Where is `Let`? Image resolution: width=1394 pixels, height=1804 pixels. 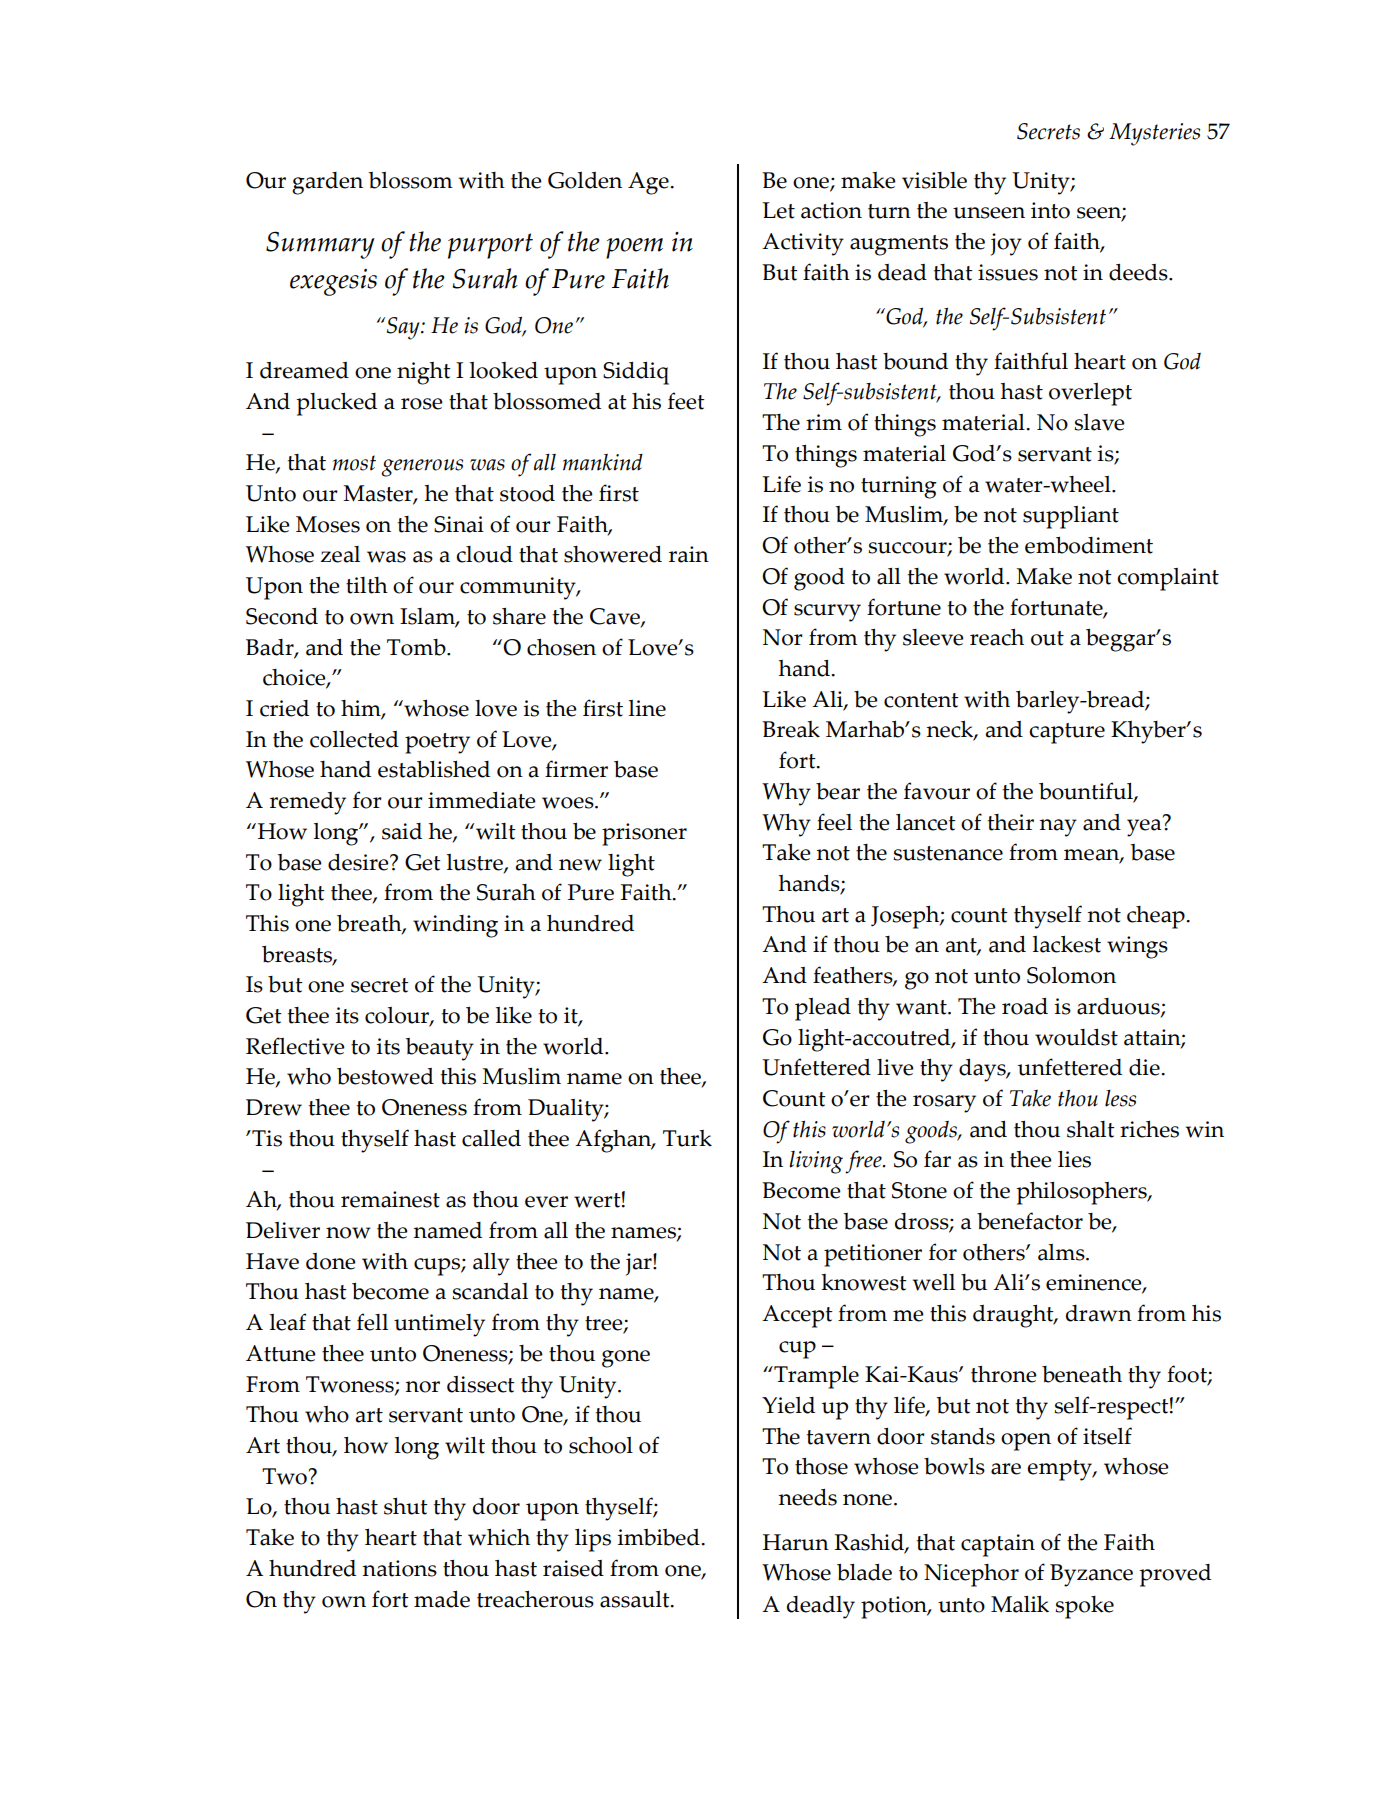 Let is located at coordinates (778, 210).
